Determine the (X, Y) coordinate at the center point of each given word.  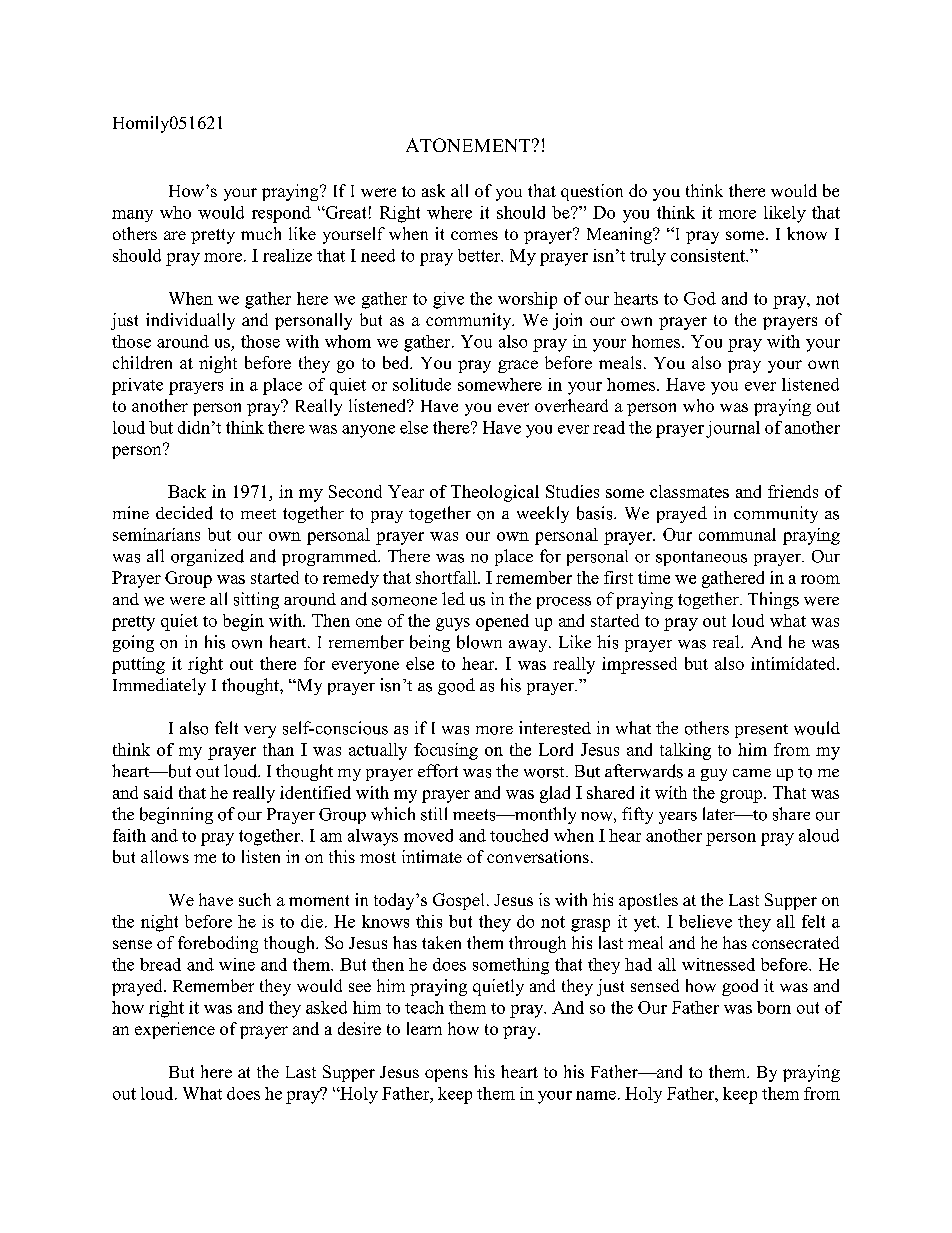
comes (474, 235)
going (133, 643)
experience (175, 1030)
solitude (422, 384)
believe (705, 921)
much (261, 233)
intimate (432, 856)
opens (446, 1075)
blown (479, 642)
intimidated (794, 663)
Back (187, 491)
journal (733, 429)
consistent (709, 255)
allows (165, 856)
